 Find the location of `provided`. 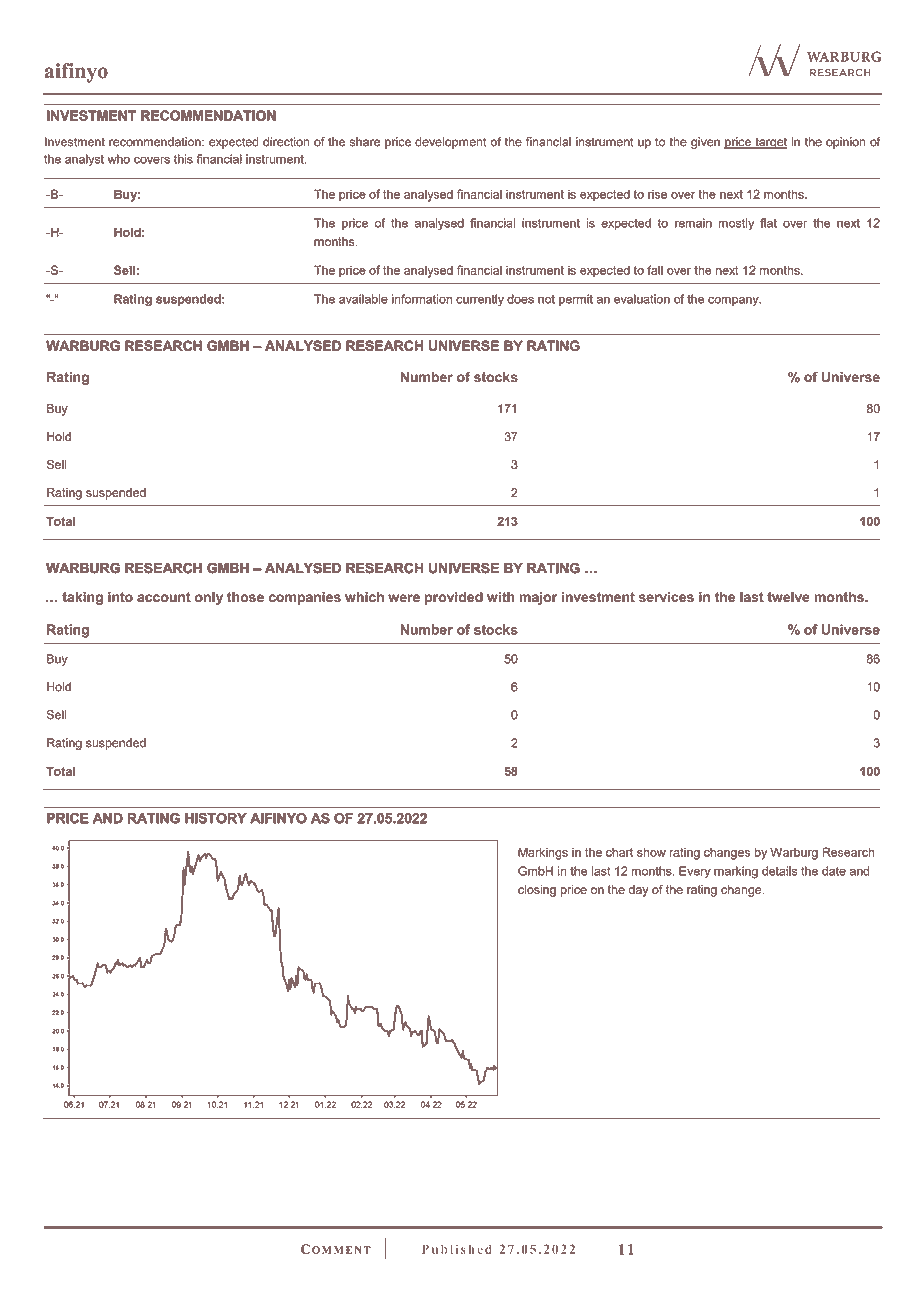

provided is located at coordinates (454, 598).
